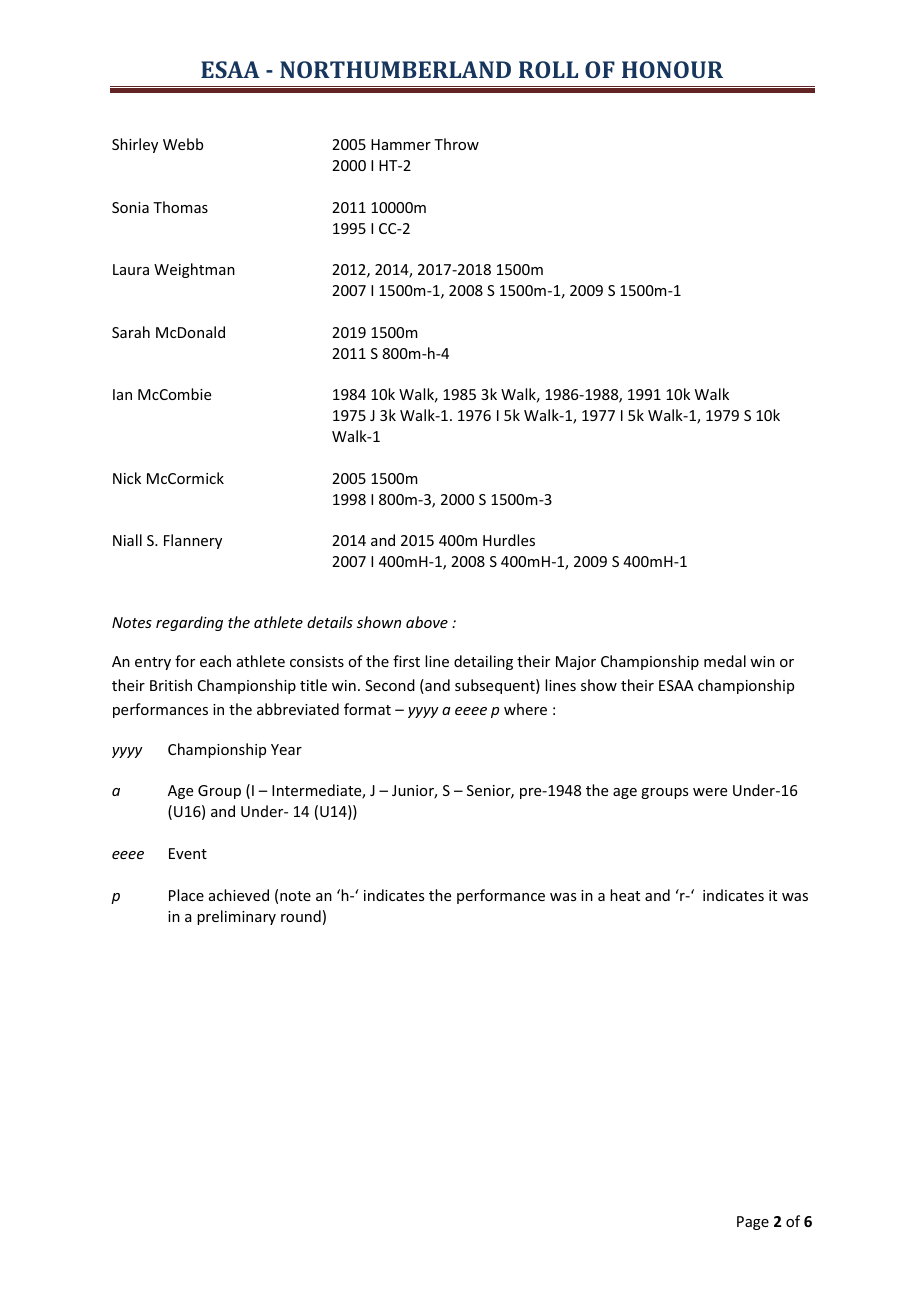 Image resolution: width=924 pixels, height=1308 pixels. Describe the element at coordinates (576, 663) in the page. I see `Major` at that location.
